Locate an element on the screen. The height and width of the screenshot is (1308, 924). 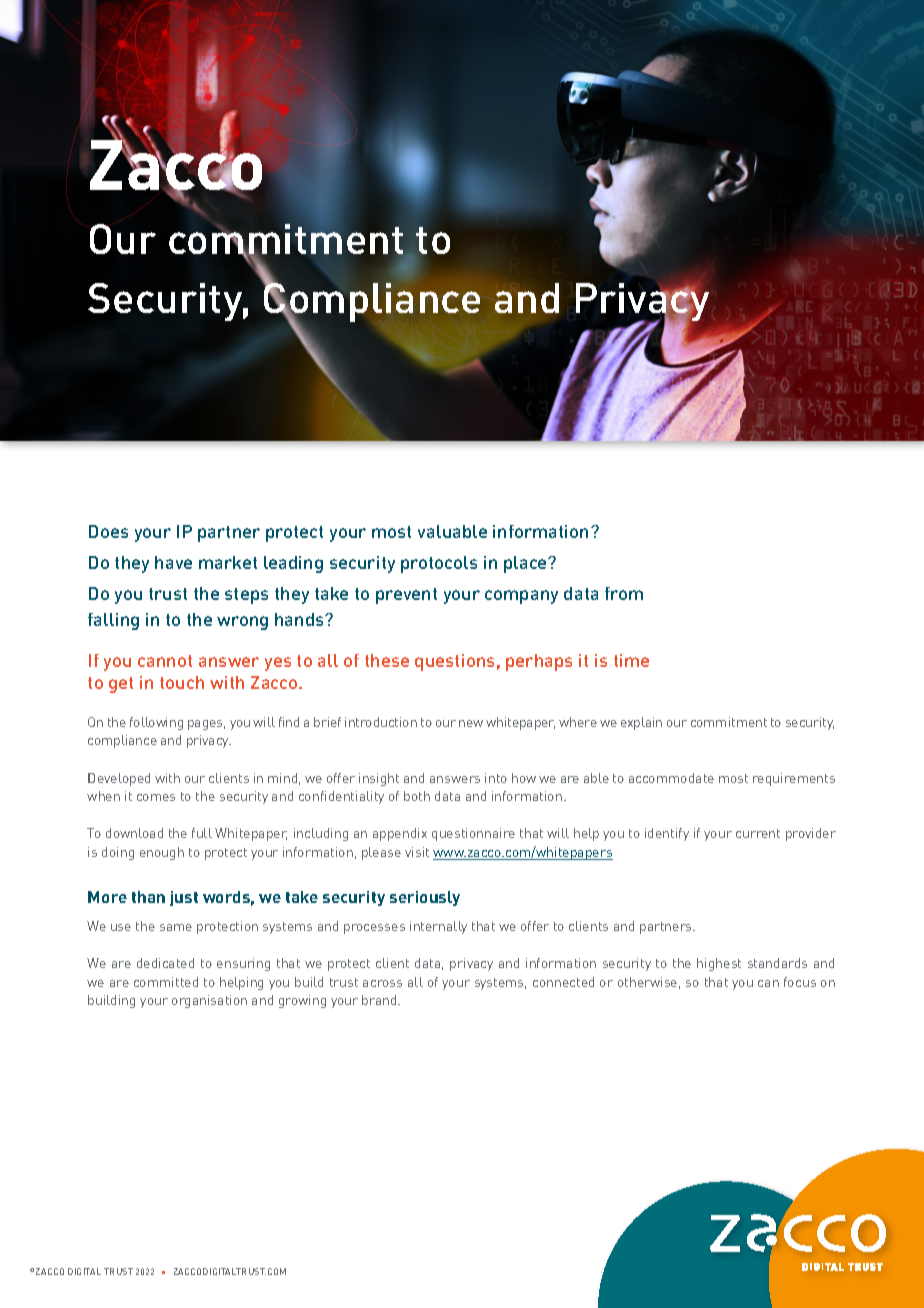
from is located at coordinates (624, 593).
